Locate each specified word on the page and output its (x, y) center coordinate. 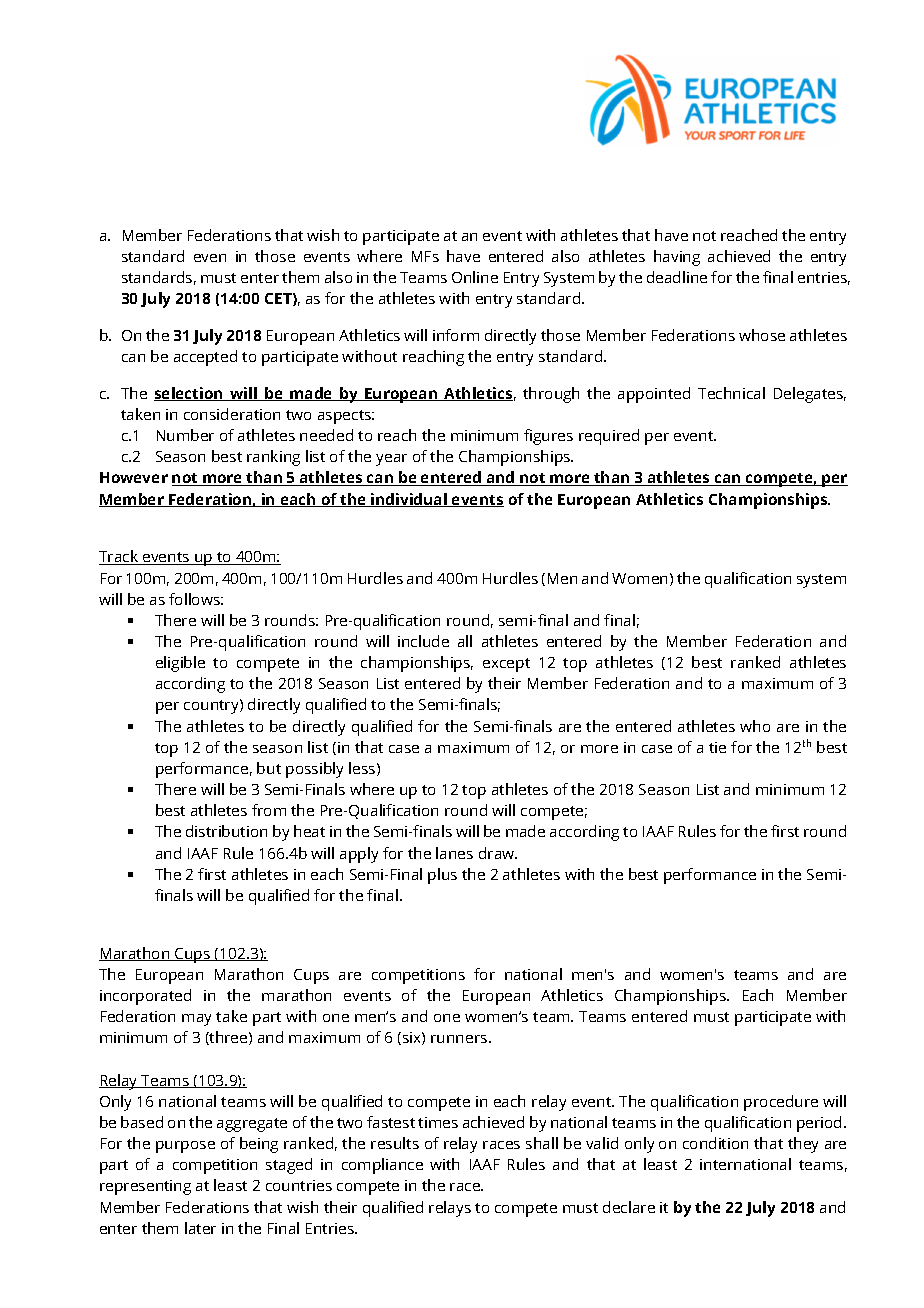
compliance (382, 1166)
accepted (205, 358)
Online (475, 277)
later (200, 1228)
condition (715, 1143)
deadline (677, 277)
